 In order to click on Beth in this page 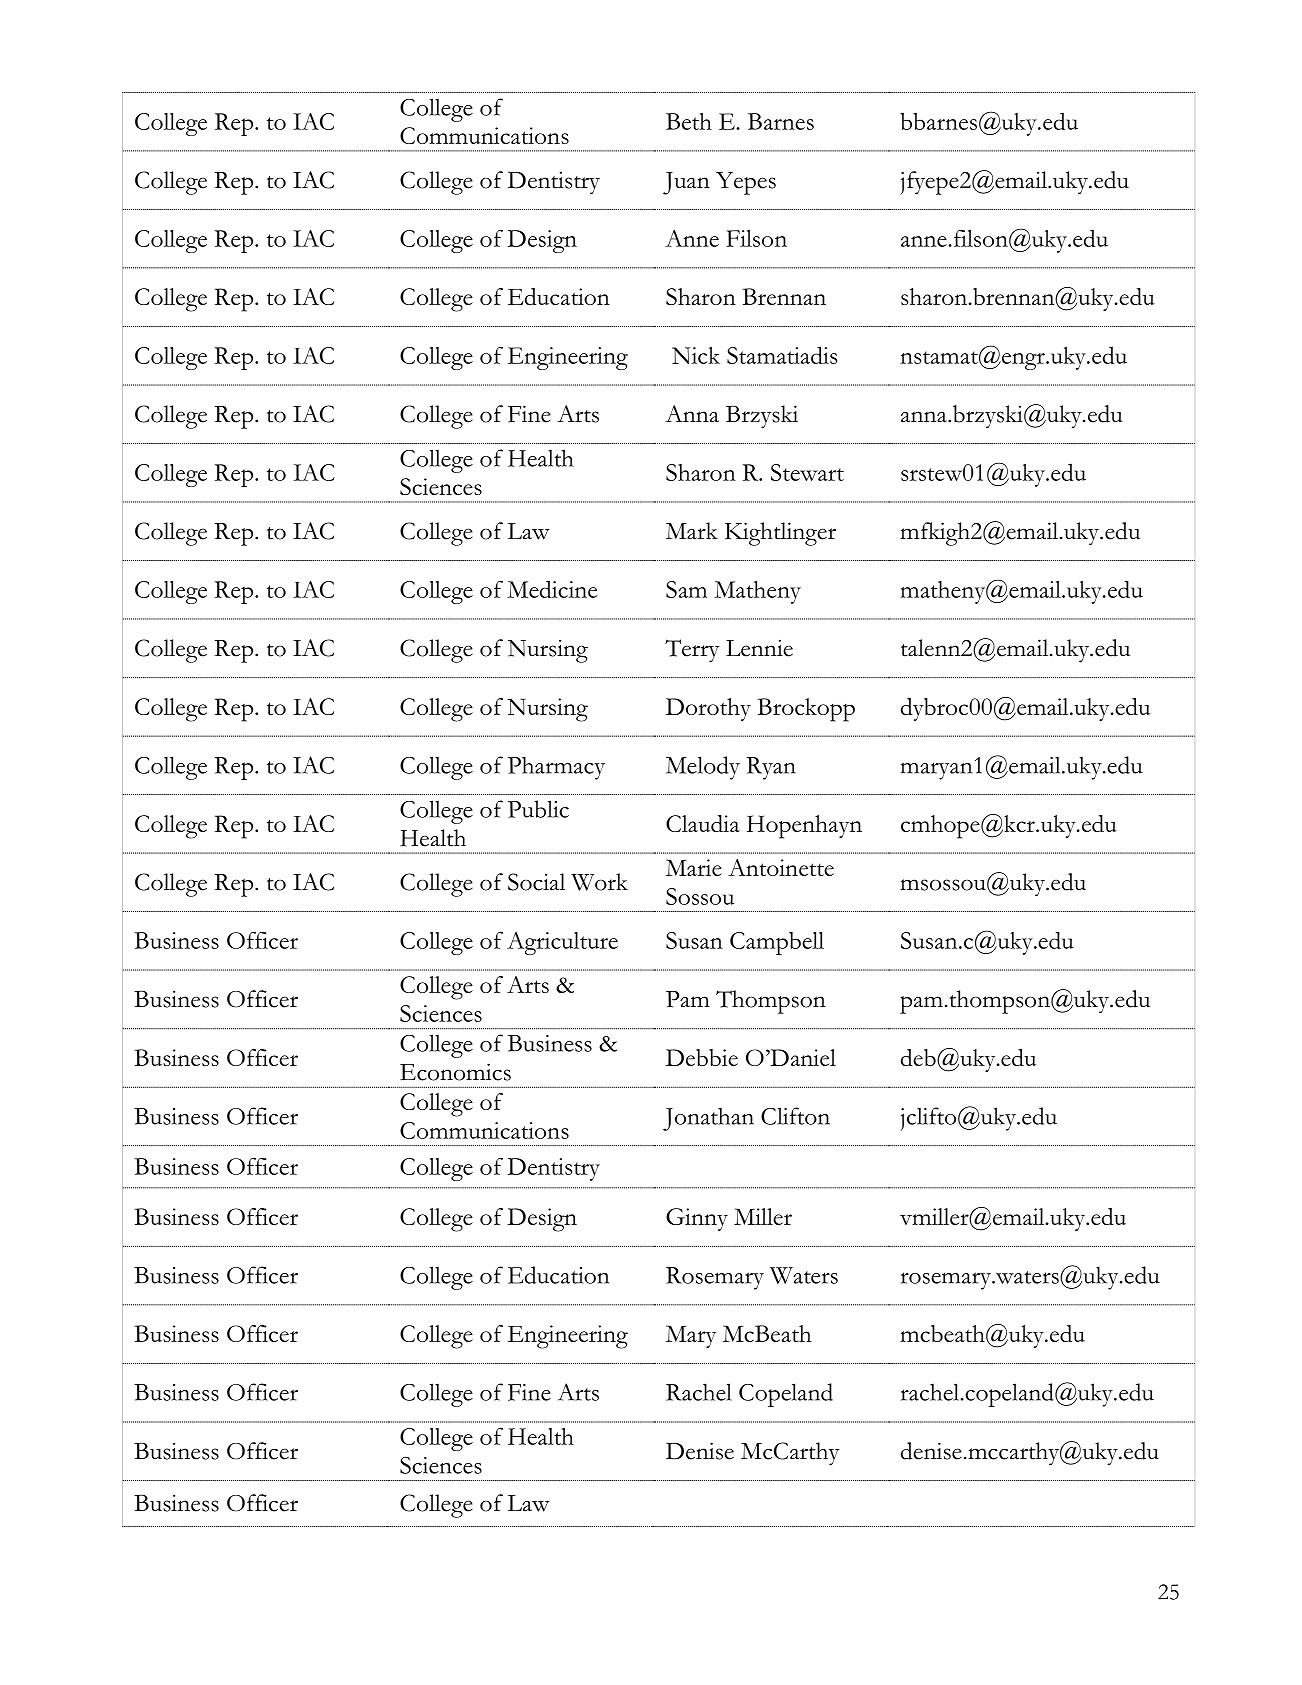, I will do `click(689, 121)`.
